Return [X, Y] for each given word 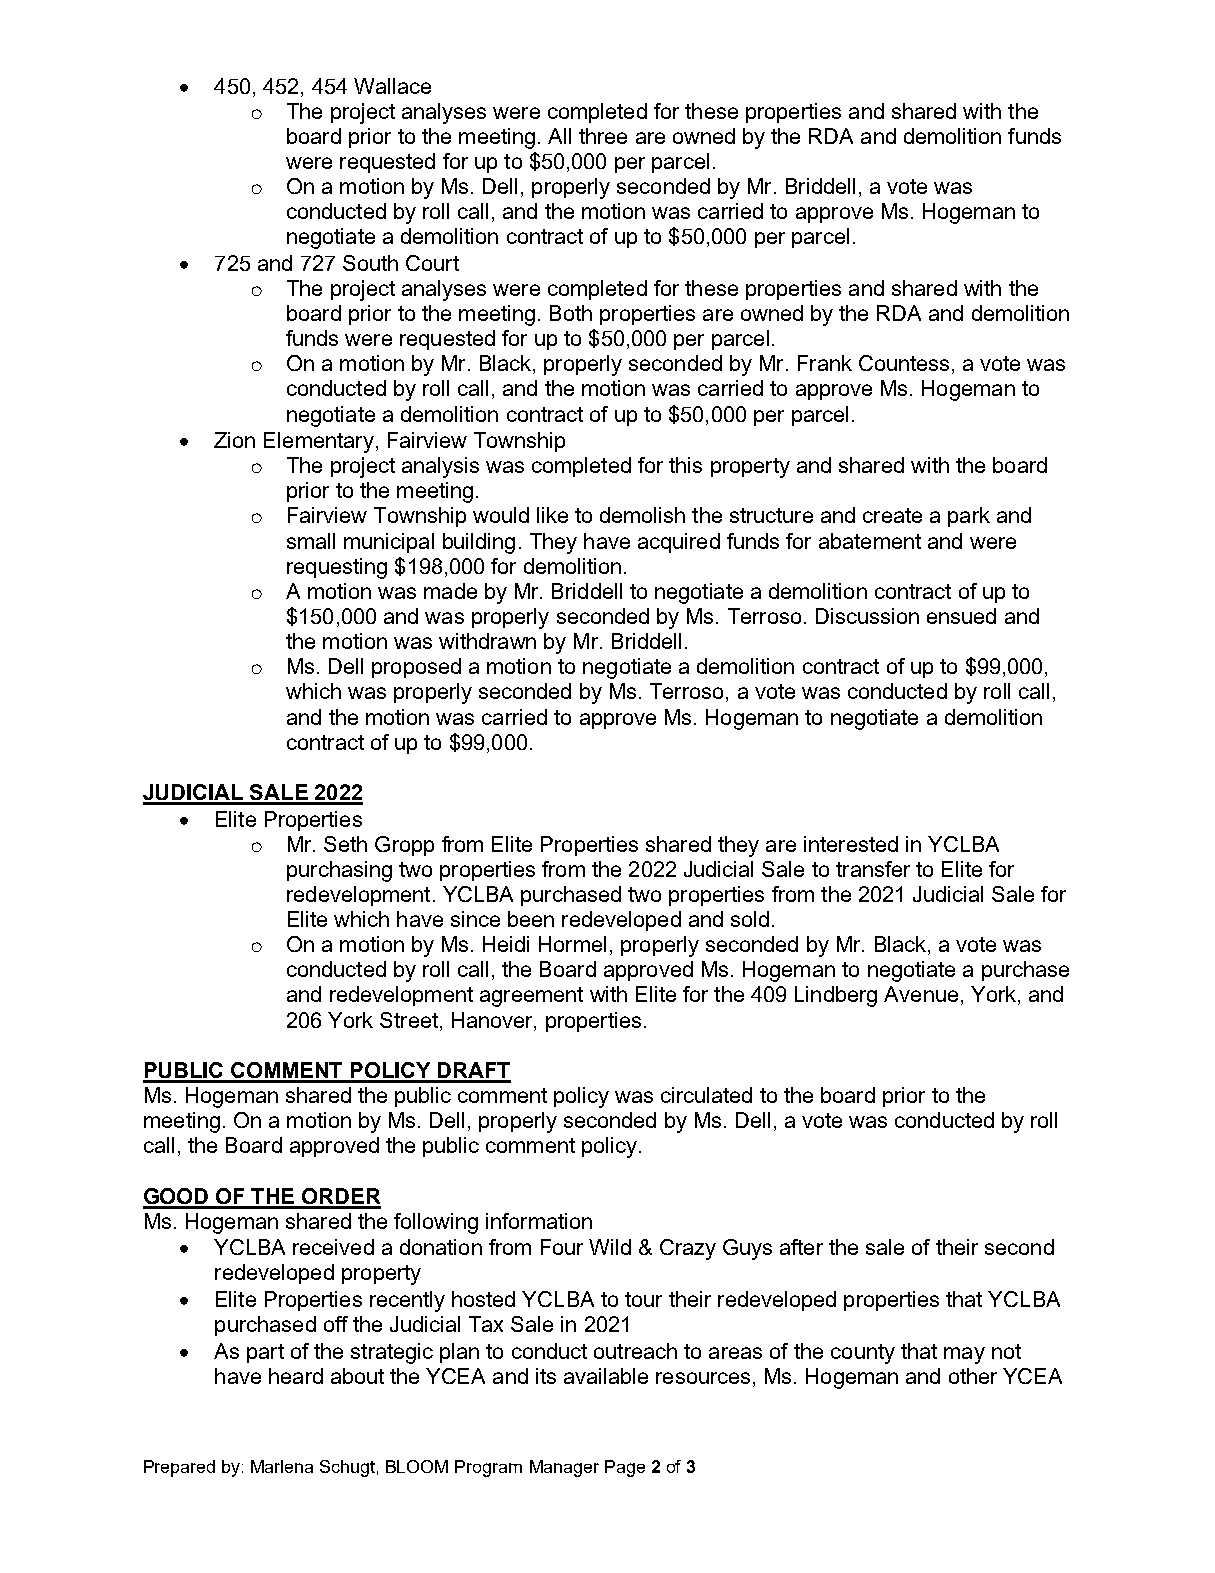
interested [851, 844]
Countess [904, 363]
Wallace [392, 86]
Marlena [282, 1466]
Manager [564, 1468]
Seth [345, 844]
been [531, 919]
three [603, 136]
